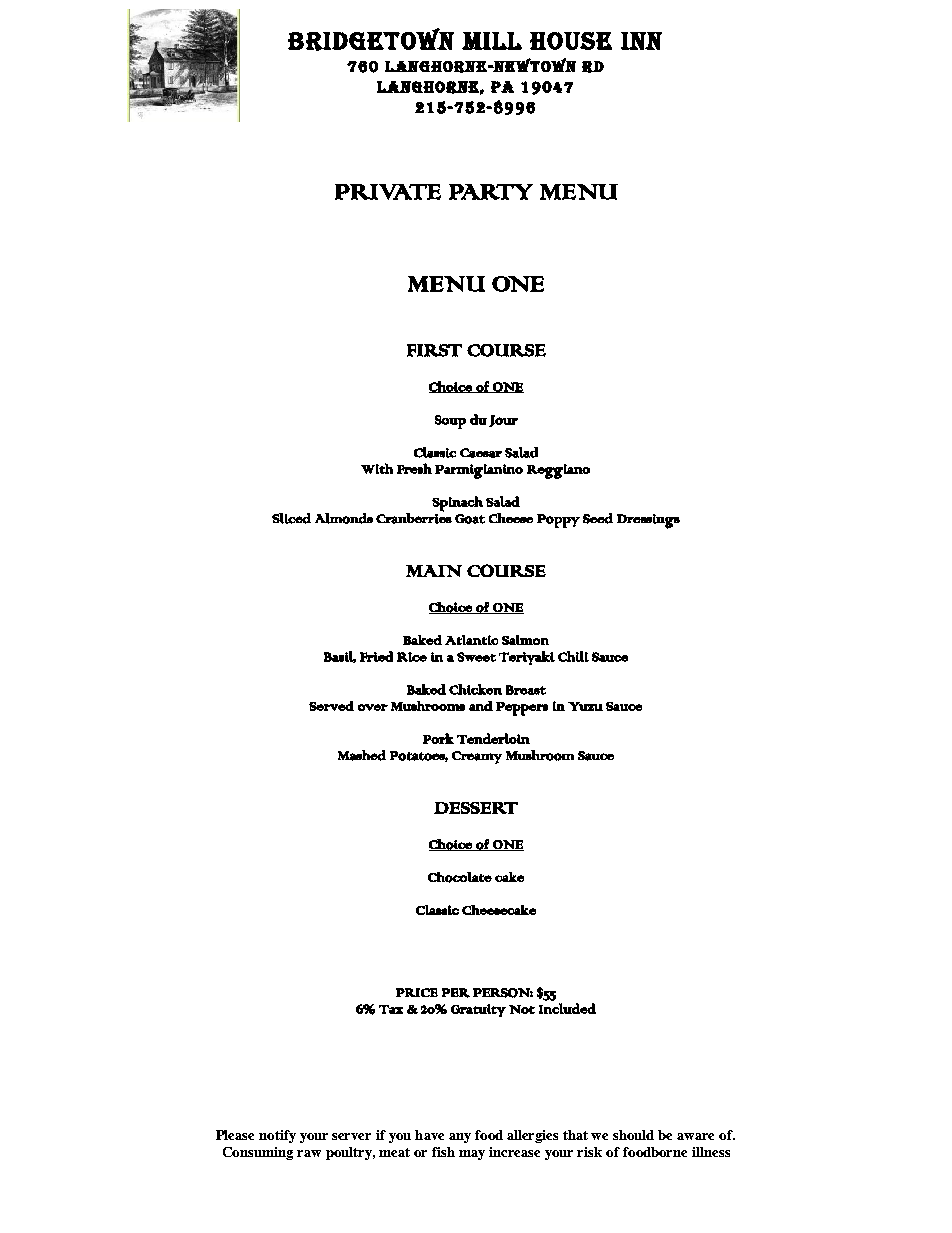  Describe the element at coordinates (388, 192) in the document. I see `PRIVATE` at that location.
